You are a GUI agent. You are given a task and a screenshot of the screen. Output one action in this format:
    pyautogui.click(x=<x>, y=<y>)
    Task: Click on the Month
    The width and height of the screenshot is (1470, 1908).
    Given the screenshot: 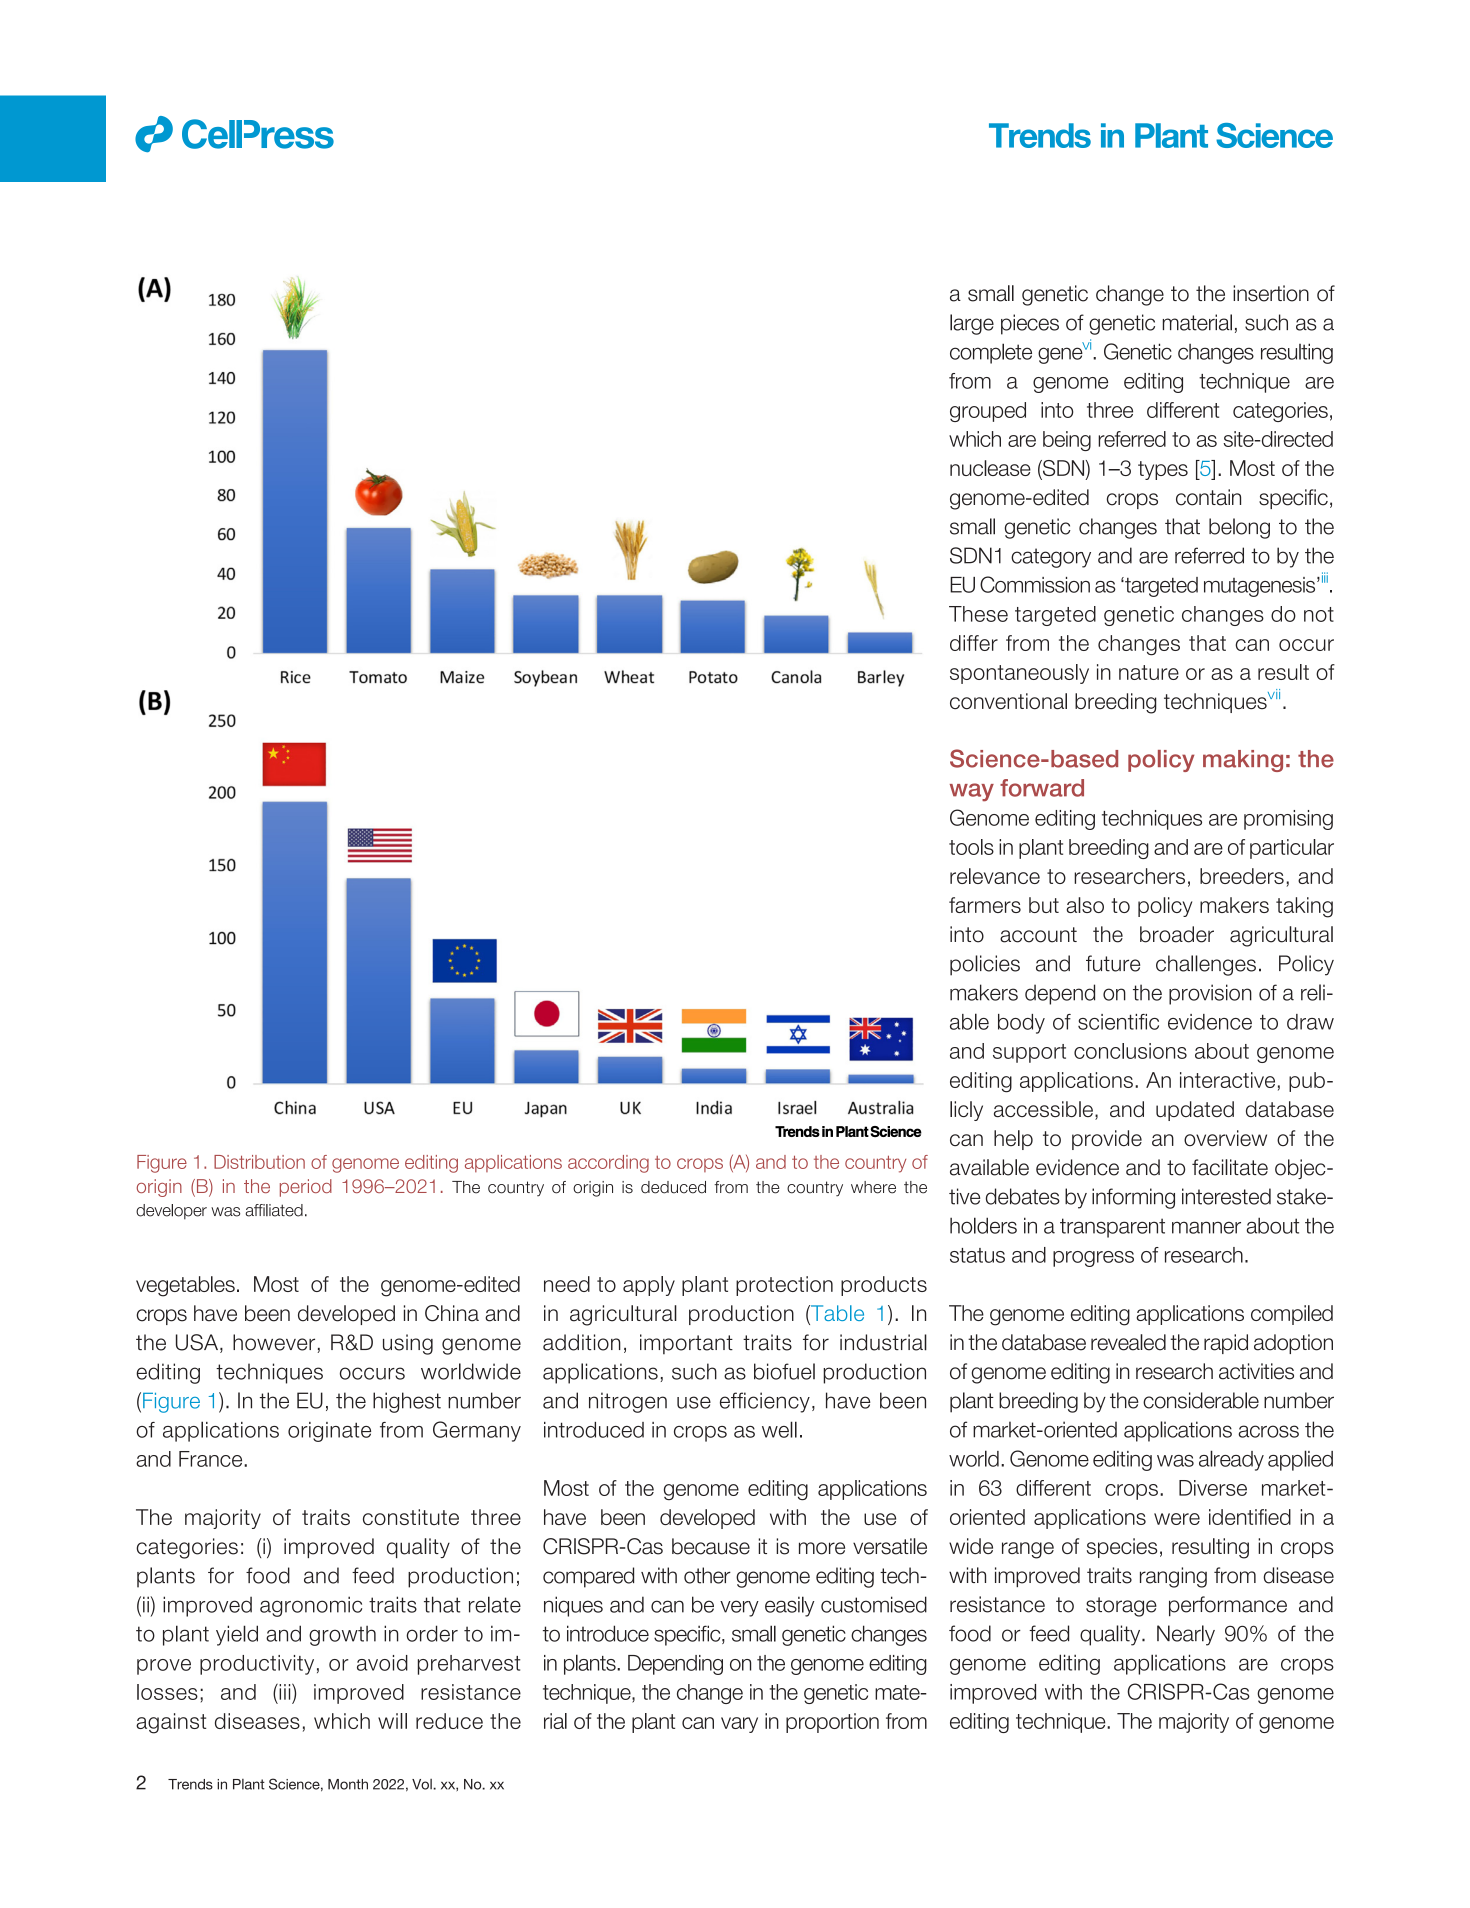 What is the action you would take?
    pyautogui.click(x=348, y=1784)
